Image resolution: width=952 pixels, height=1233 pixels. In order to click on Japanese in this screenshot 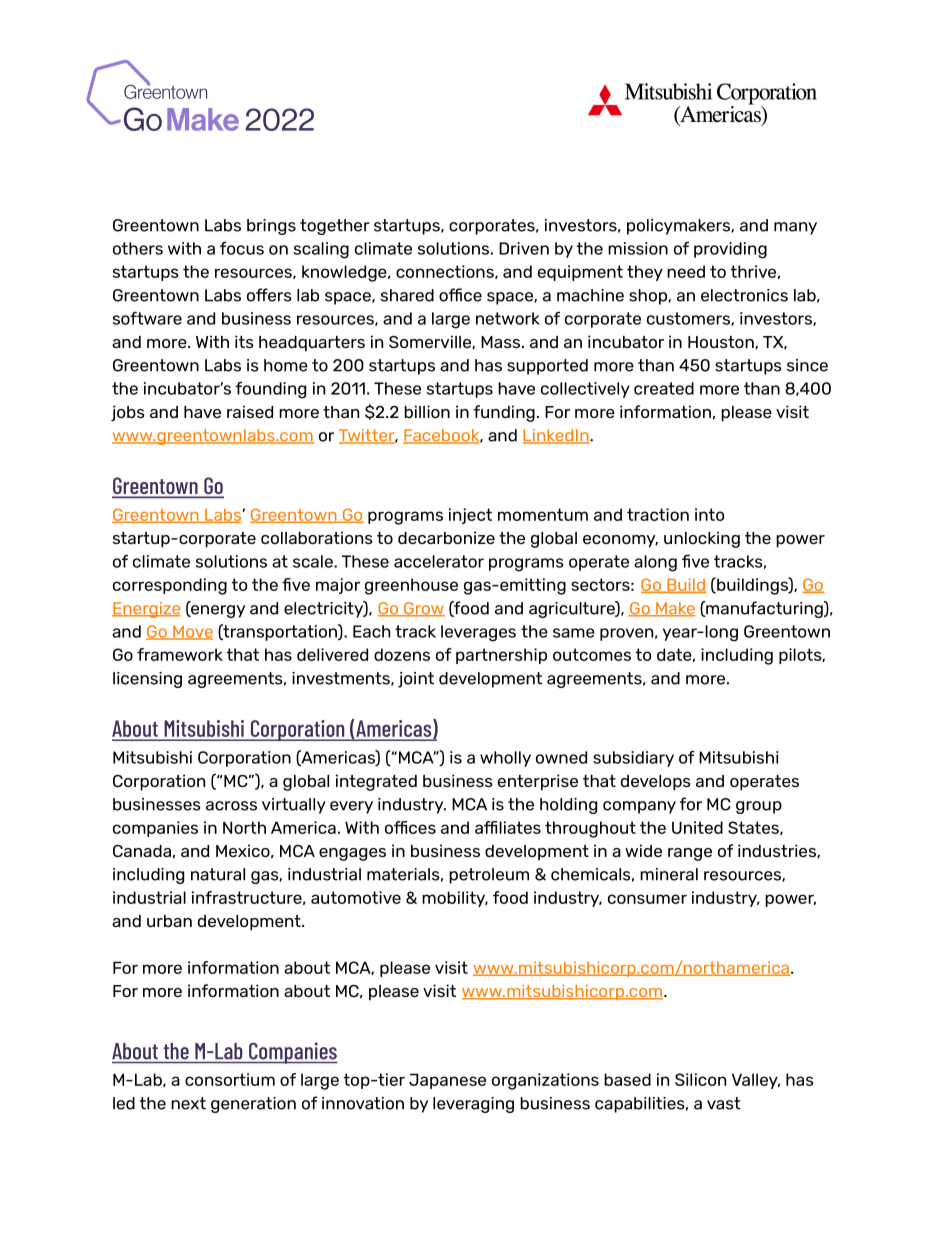, I will do `click(447, 1081)`.
